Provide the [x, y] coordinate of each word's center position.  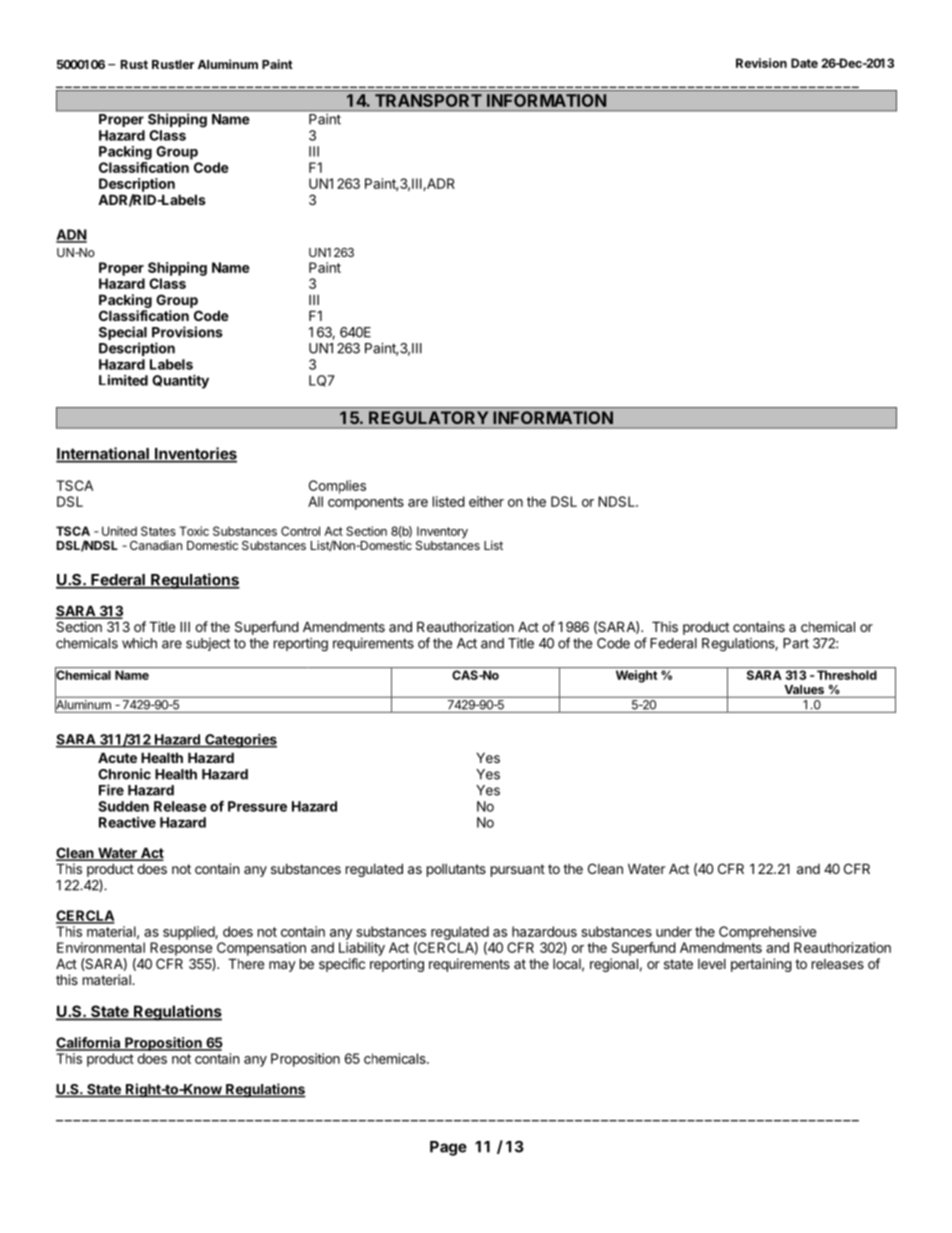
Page [448, 1148]
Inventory [442, 532]
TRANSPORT [428, 100]
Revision [761, 63]
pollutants [456, 870]
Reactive [127, 822]
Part [796, 643]
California [89, 1043]
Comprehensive [767, 933]
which [139, 643]
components [366, 503]
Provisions [187, 332]
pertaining [761, 965]
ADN [71, 235]
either [486, 501]
